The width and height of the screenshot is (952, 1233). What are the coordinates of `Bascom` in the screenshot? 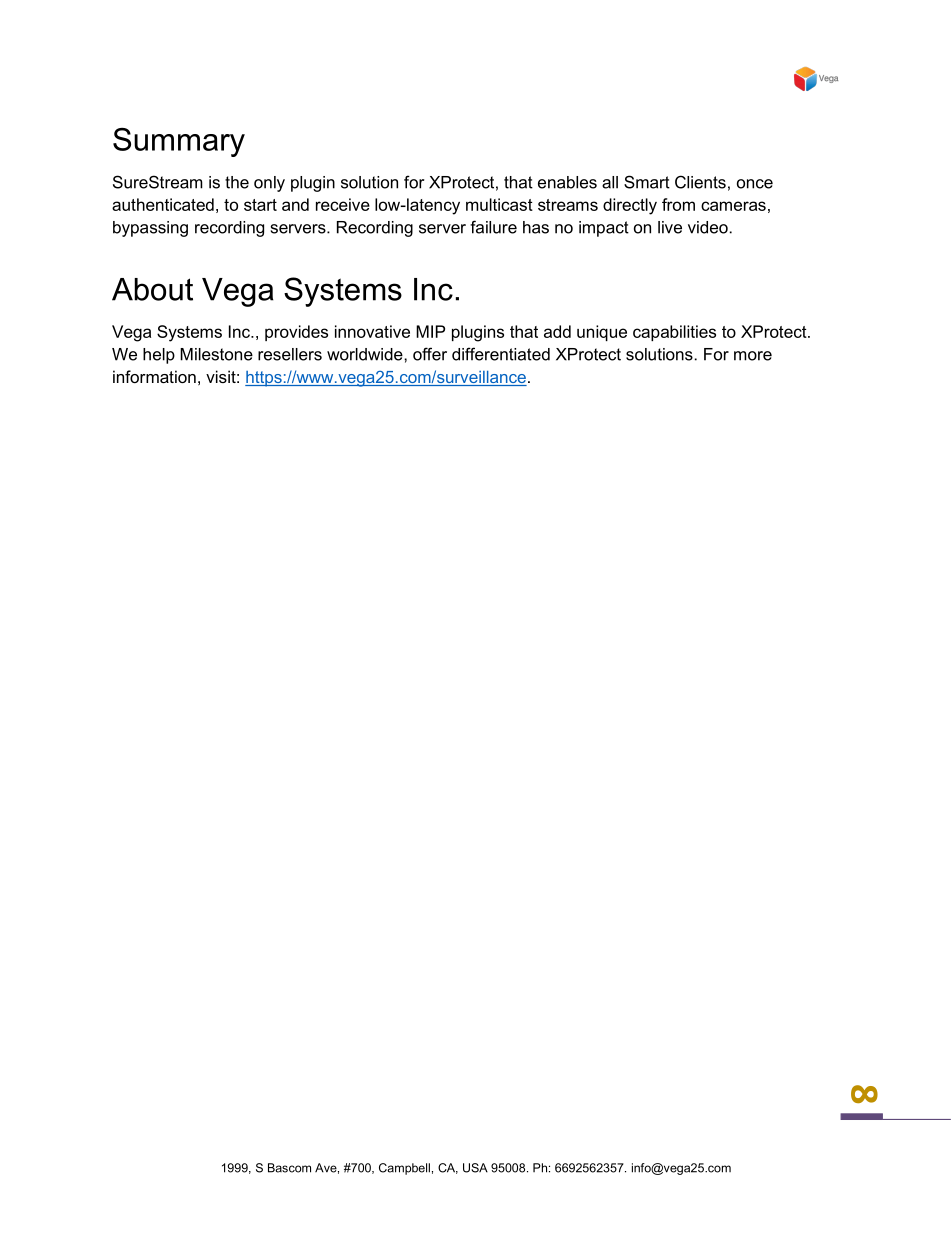 It's located at (289, 1168).
